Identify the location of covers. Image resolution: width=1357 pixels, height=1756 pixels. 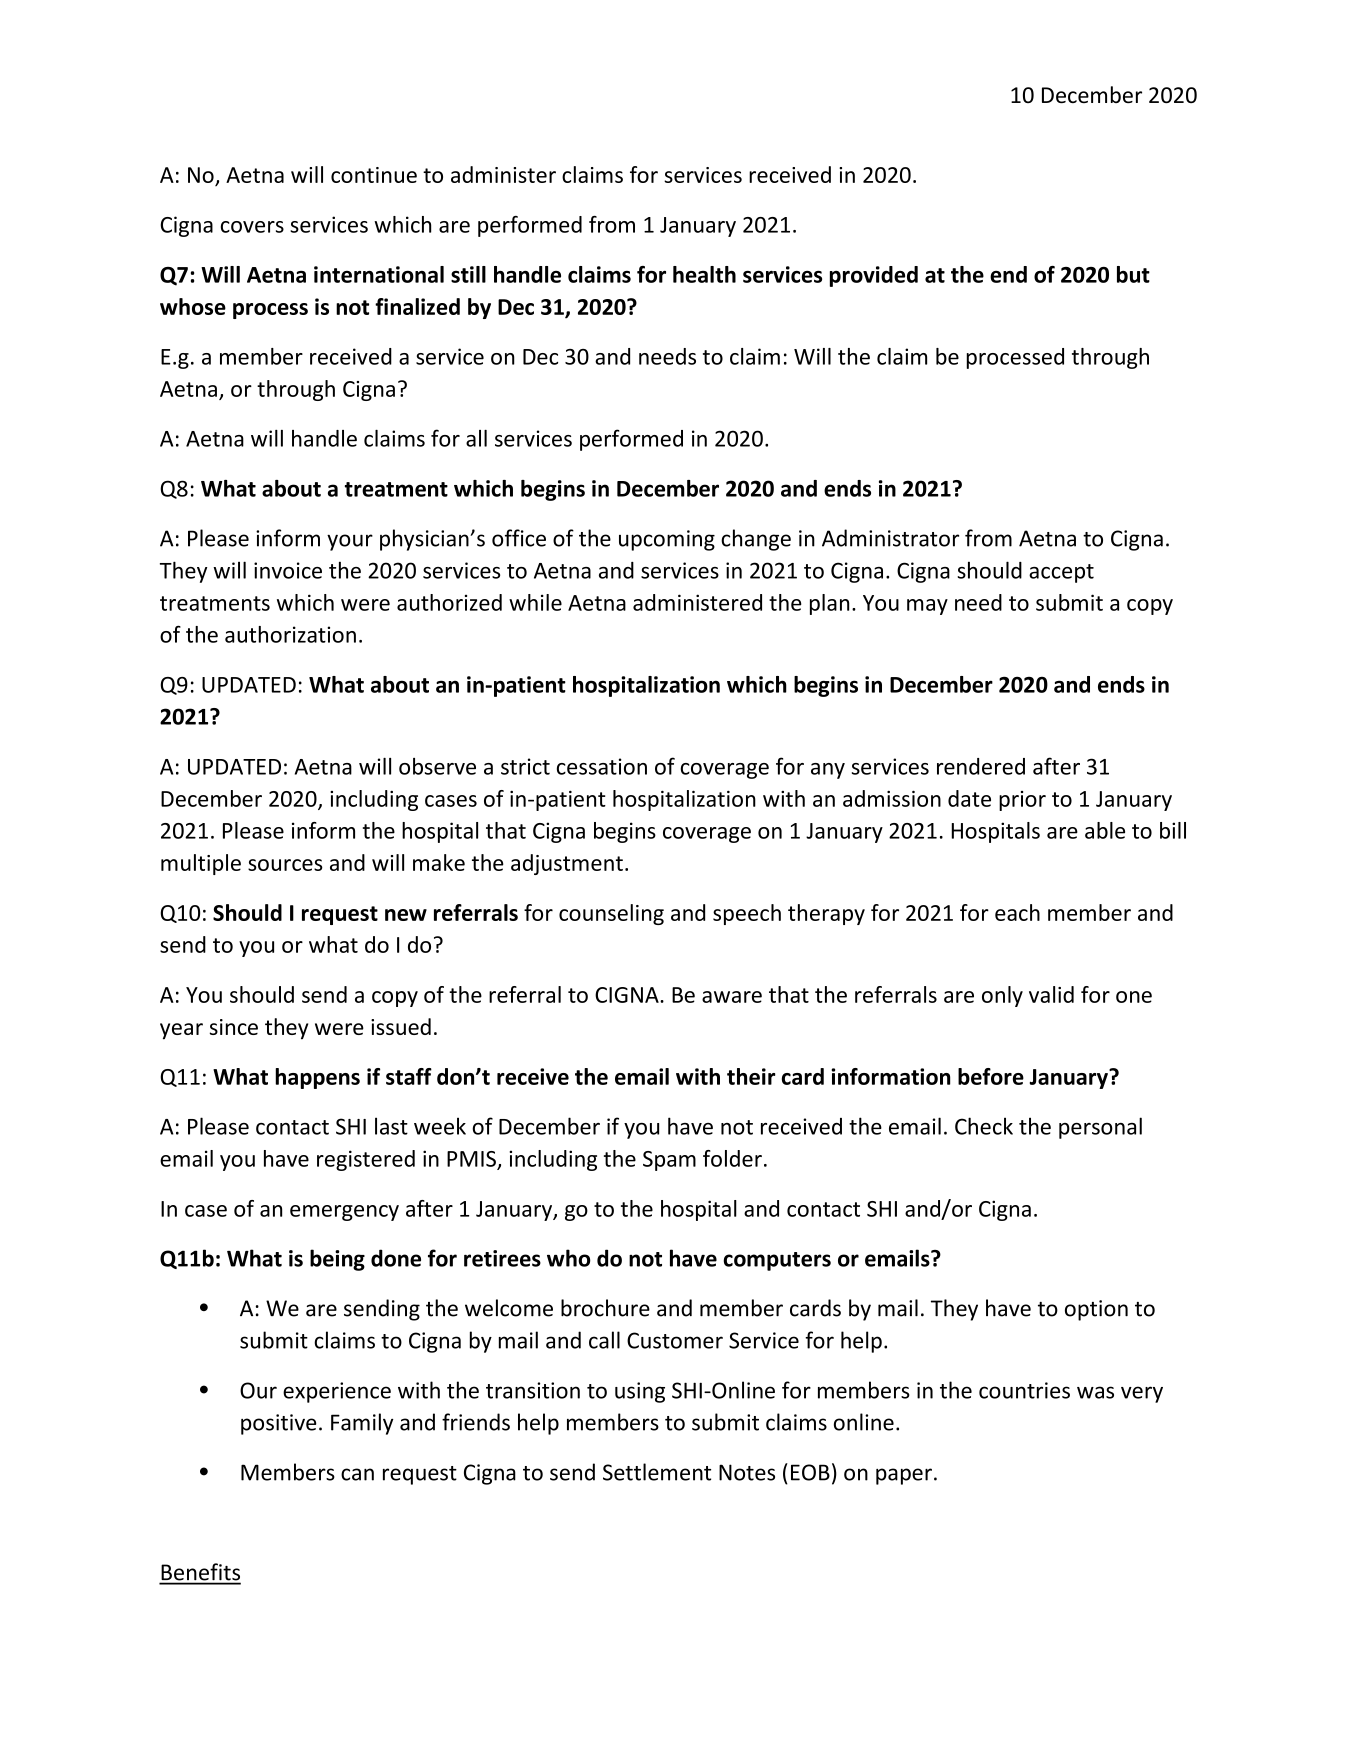
(252, 227).
